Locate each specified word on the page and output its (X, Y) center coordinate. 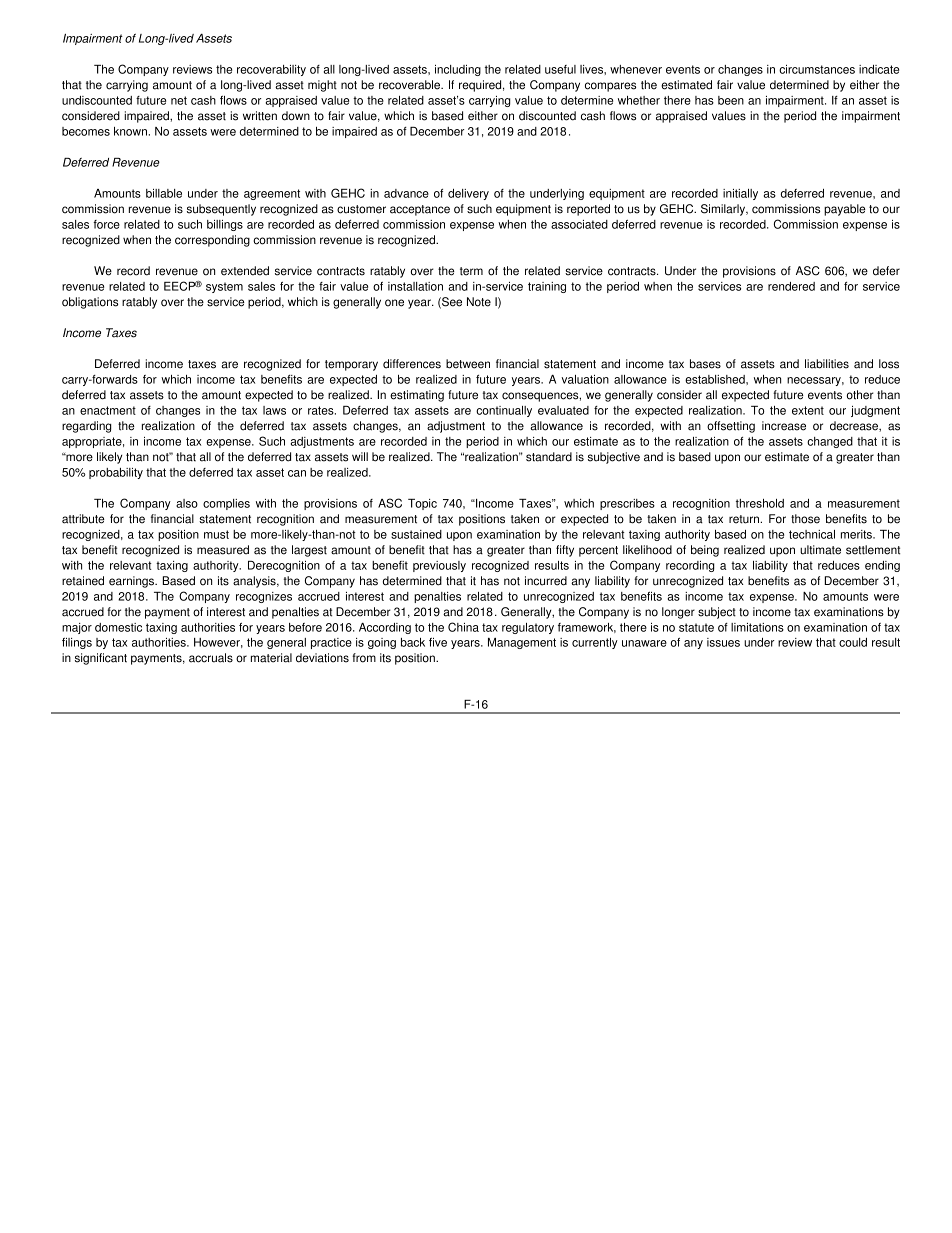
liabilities (827, 364)
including (458, 70)
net (179, 100)
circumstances (817, 69)
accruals (211, 658)
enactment (108, 410)
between (468, 364)
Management (522, 643)
